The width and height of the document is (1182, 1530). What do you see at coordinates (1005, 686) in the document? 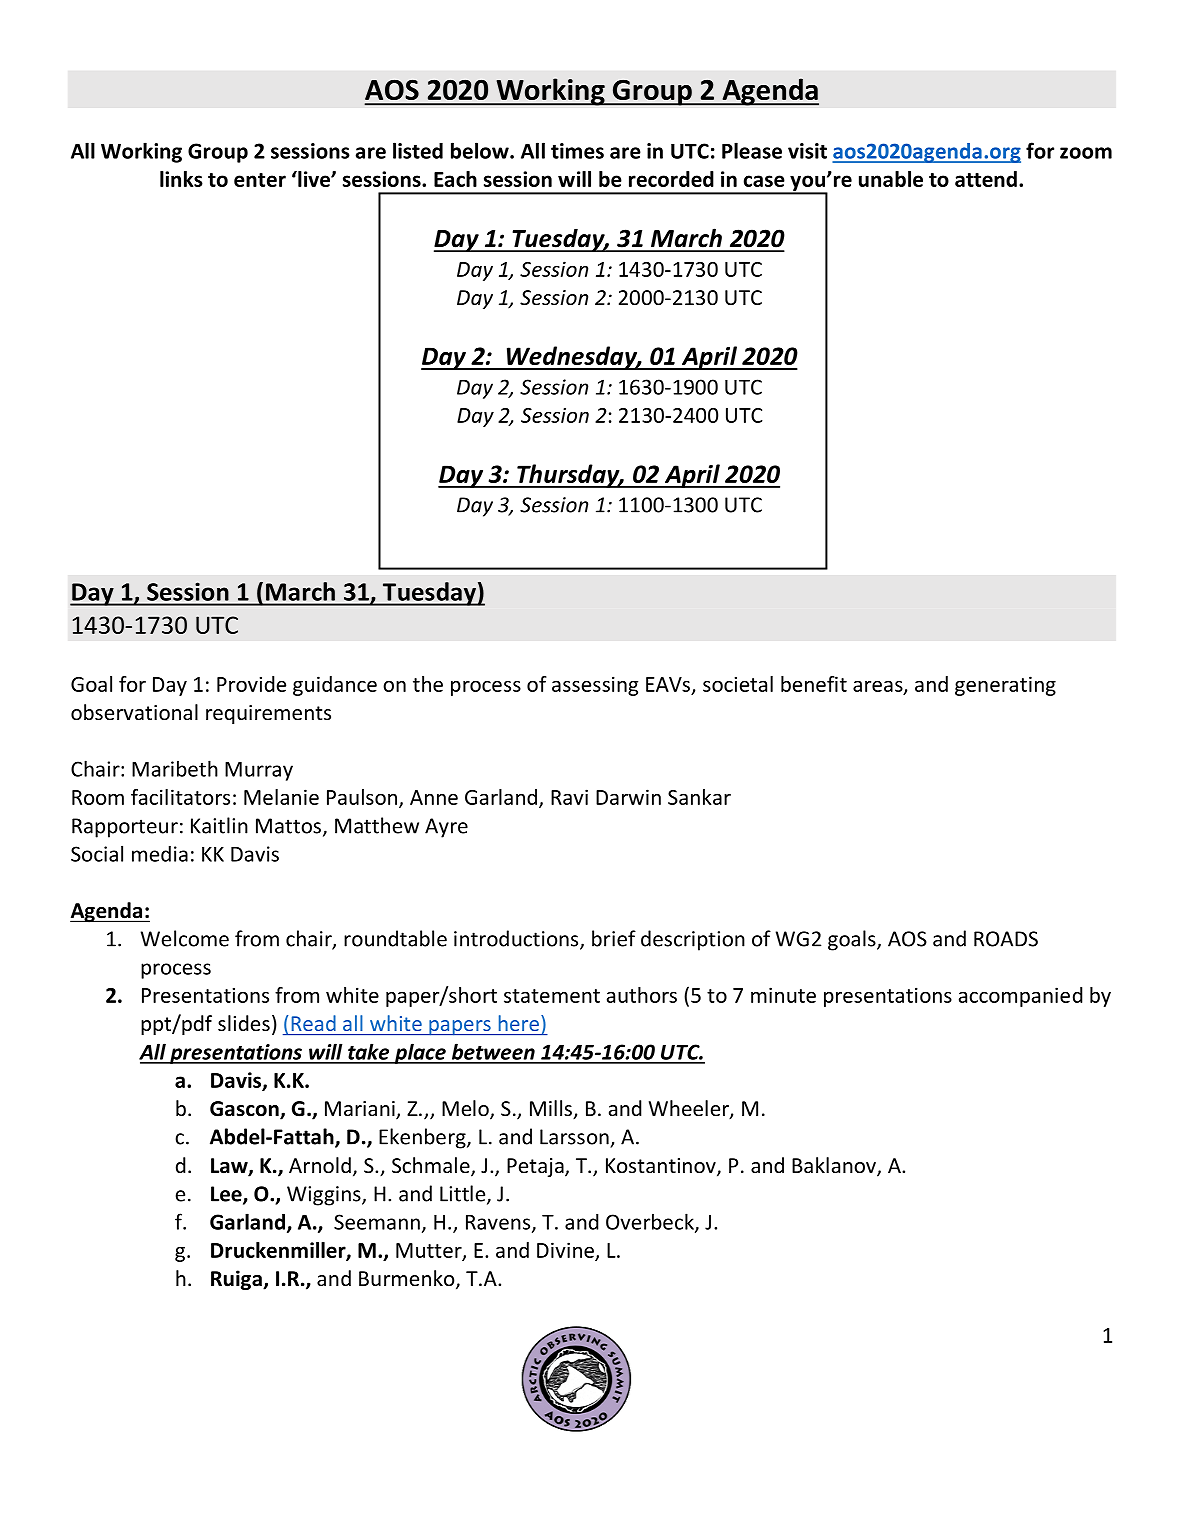
I see `generating` at bounding box center [1005, 686].
